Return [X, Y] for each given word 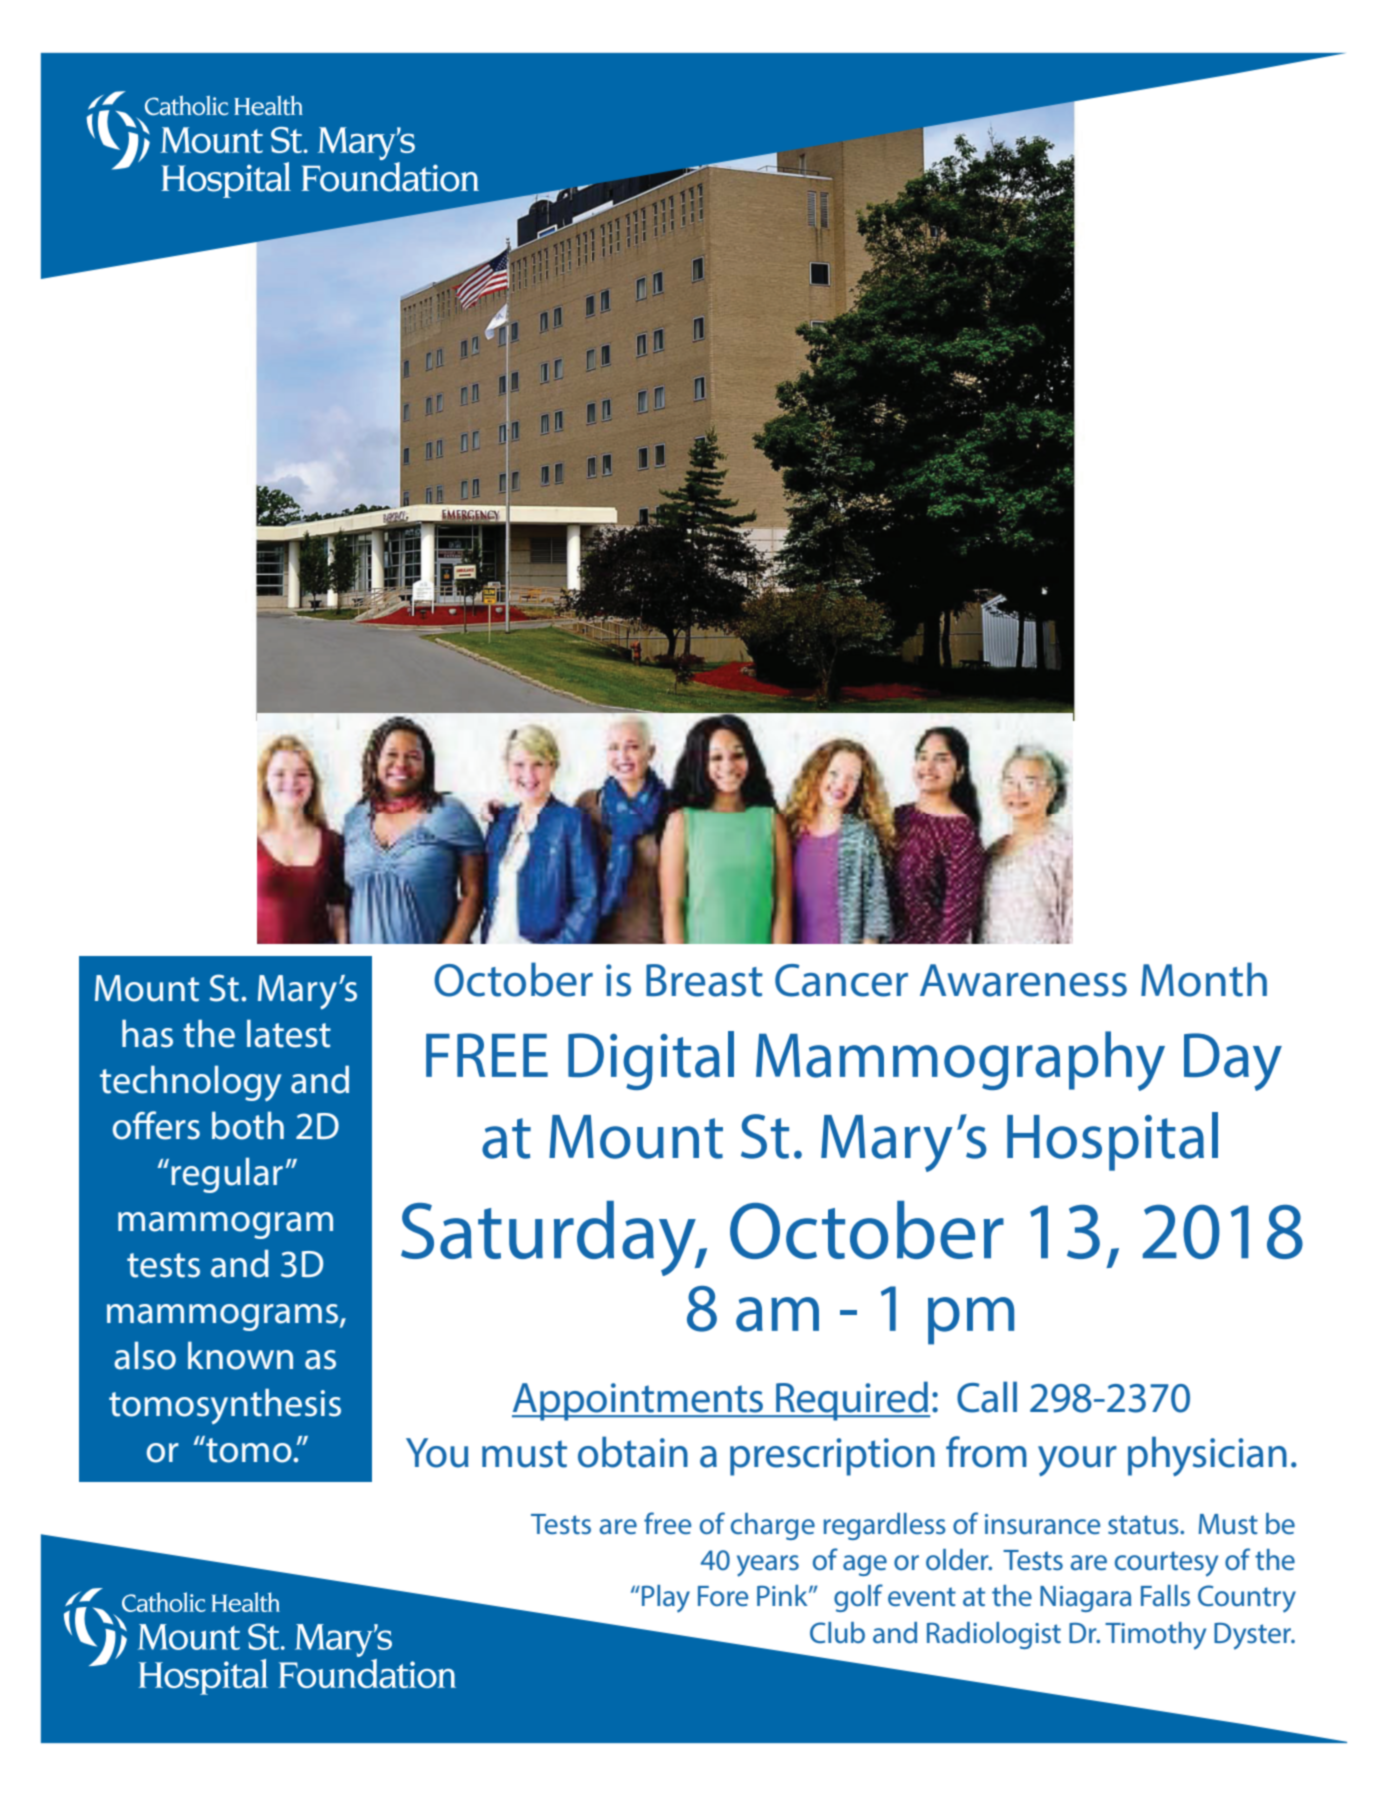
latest [289, 1033]
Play [666, 1599]
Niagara [1085, 1599]
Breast [704, 980]
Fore [723, 1596]
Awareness [1023, 980]
